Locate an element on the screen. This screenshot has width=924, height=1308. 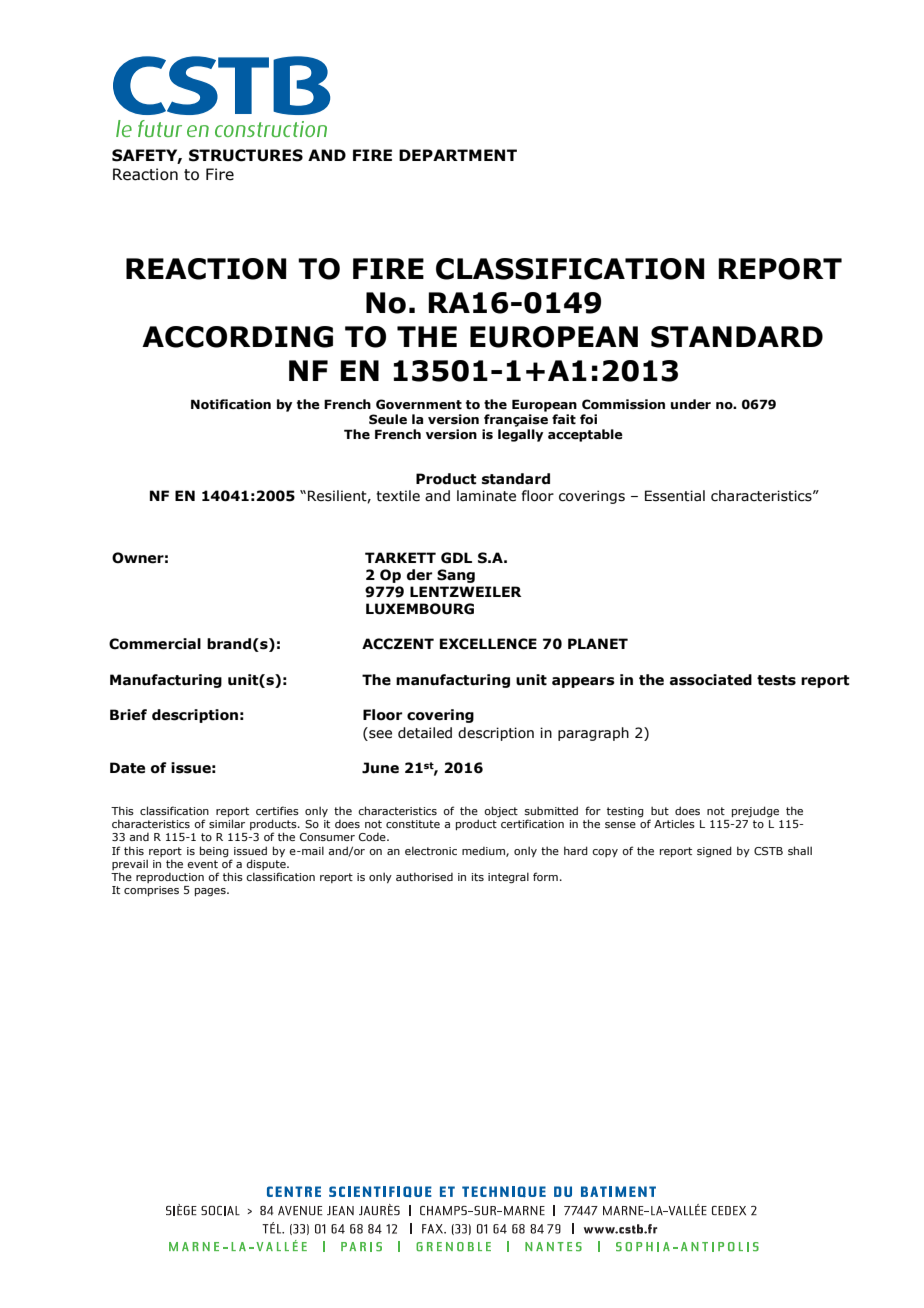
laminate is located at coordinates (486, 496).
